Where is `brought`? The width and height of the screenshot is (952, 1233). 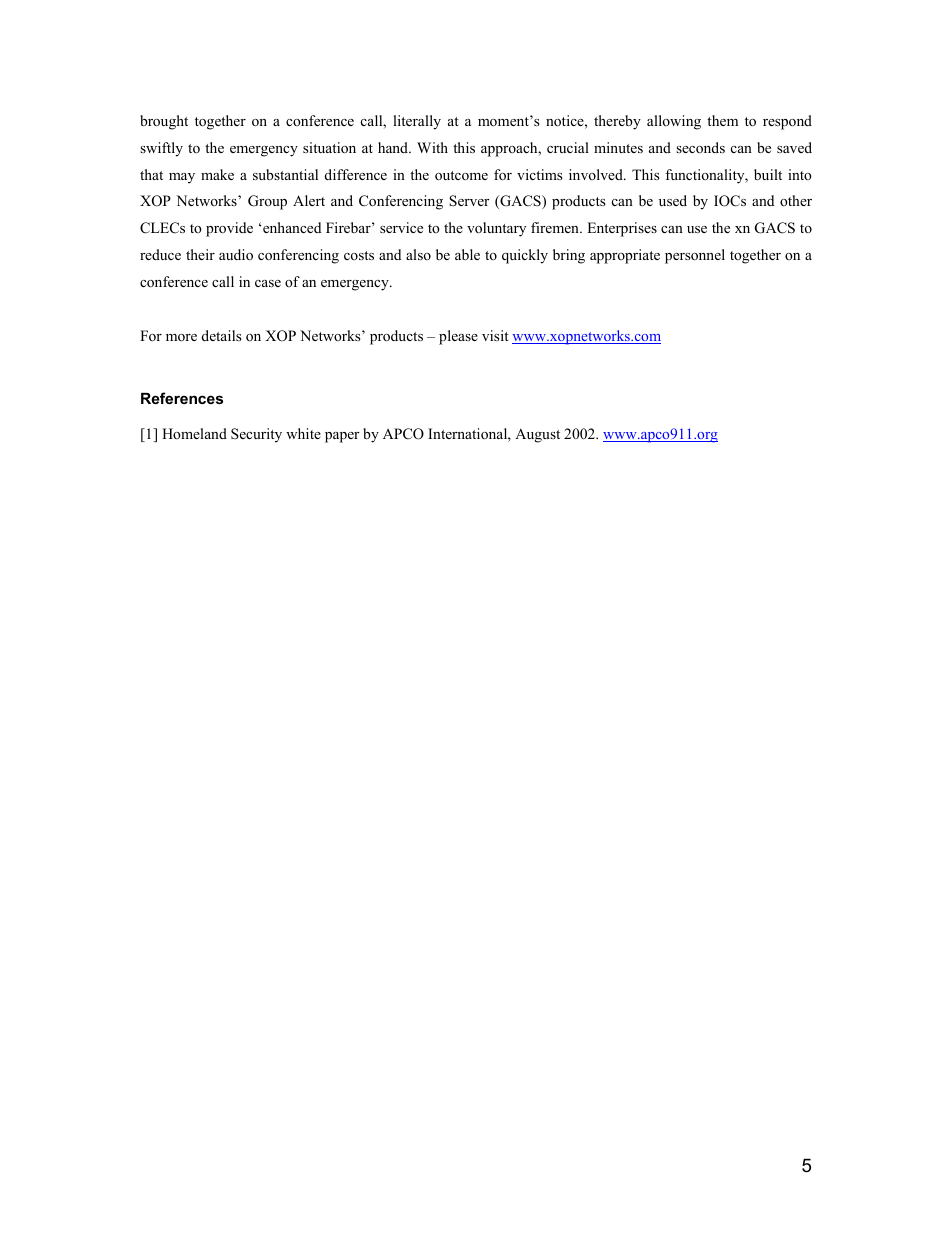 brought is located at coordinates (164, 122).
